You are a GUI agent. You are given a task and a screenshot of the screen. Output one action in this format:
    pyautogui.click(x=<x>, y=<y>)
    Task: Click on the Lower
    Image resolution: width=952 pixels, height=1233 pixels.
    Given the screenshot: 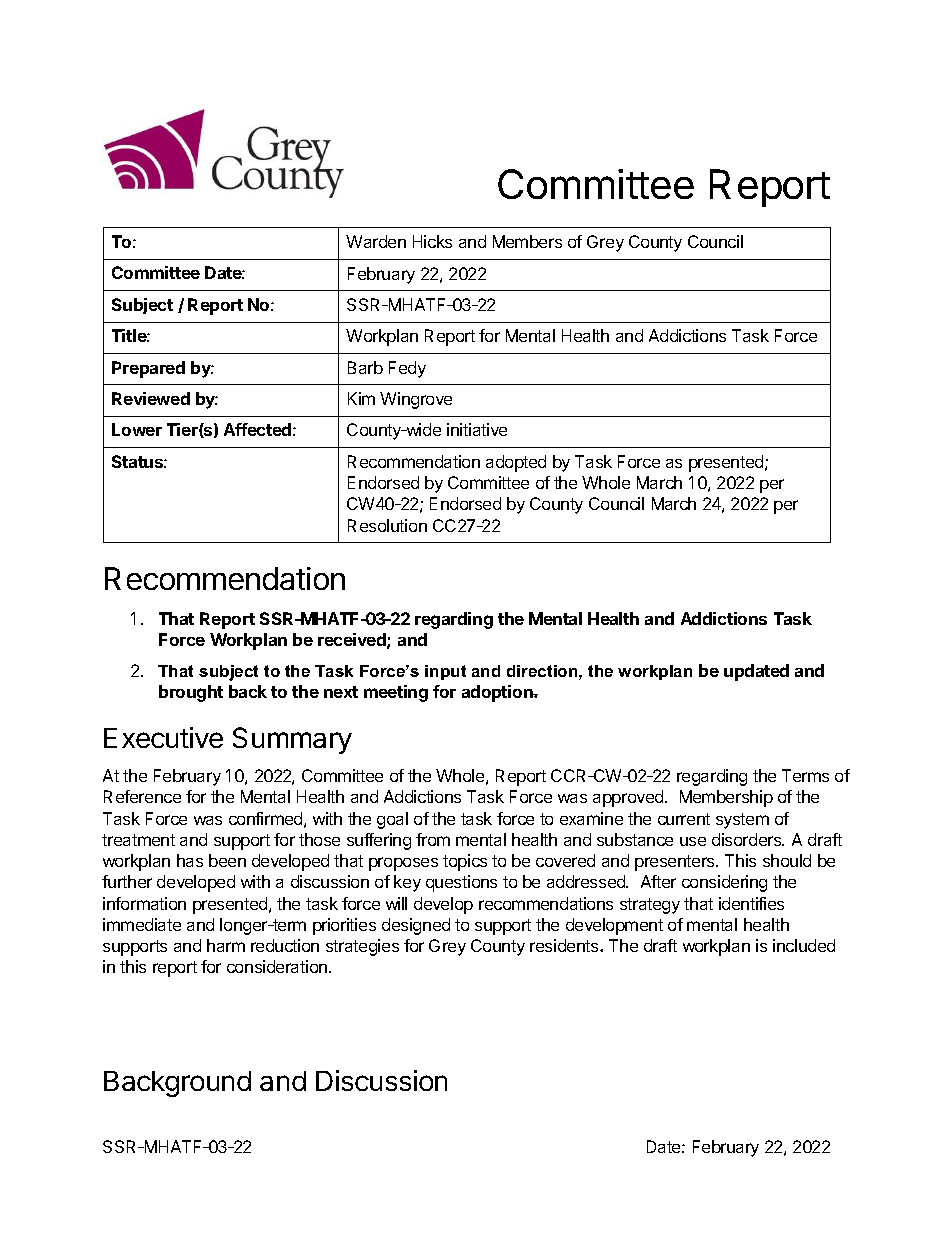 What is the action you would take?
    pyautogui.click(x=137, y=429)
